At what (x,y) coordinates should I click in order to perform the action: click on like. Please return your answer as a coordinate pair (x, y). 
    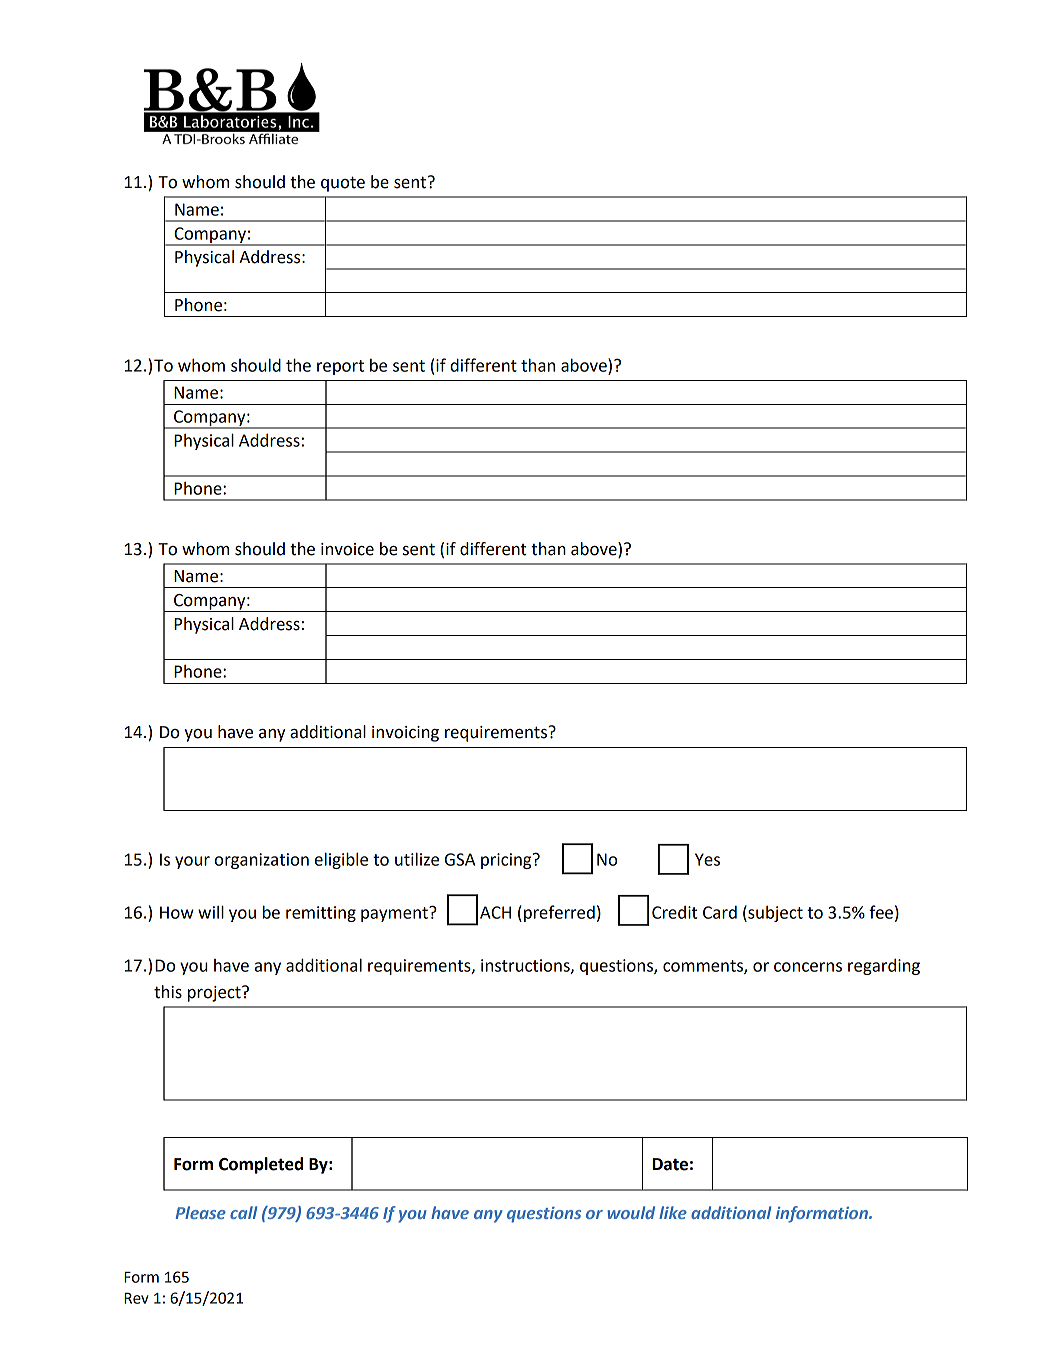
    Looking at the image, I should click on (673, 1212).
